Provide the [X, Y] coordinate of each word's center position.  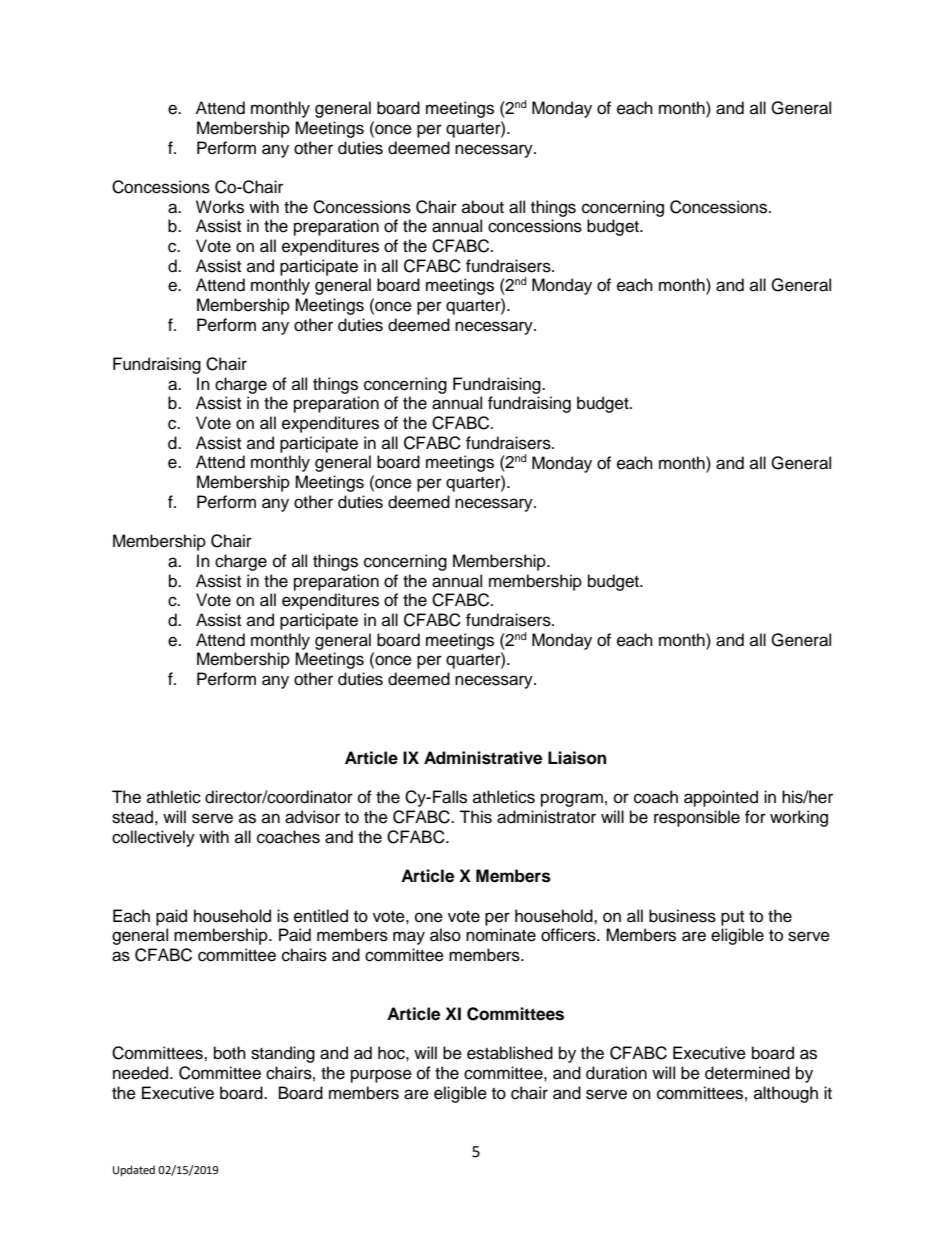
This [475, 817]
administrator [546, 817]
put [732, 918]
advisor [312, 817]
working [799, 818]
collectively [153, 838]
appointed [721, 798]
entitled [321, 916]
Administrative [483, 758]
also [445, 935]
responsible [697, 818]
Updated [134, 1171]
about [483, 207]
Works [220, 207]
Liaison [577, 758]
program [572, 800]
